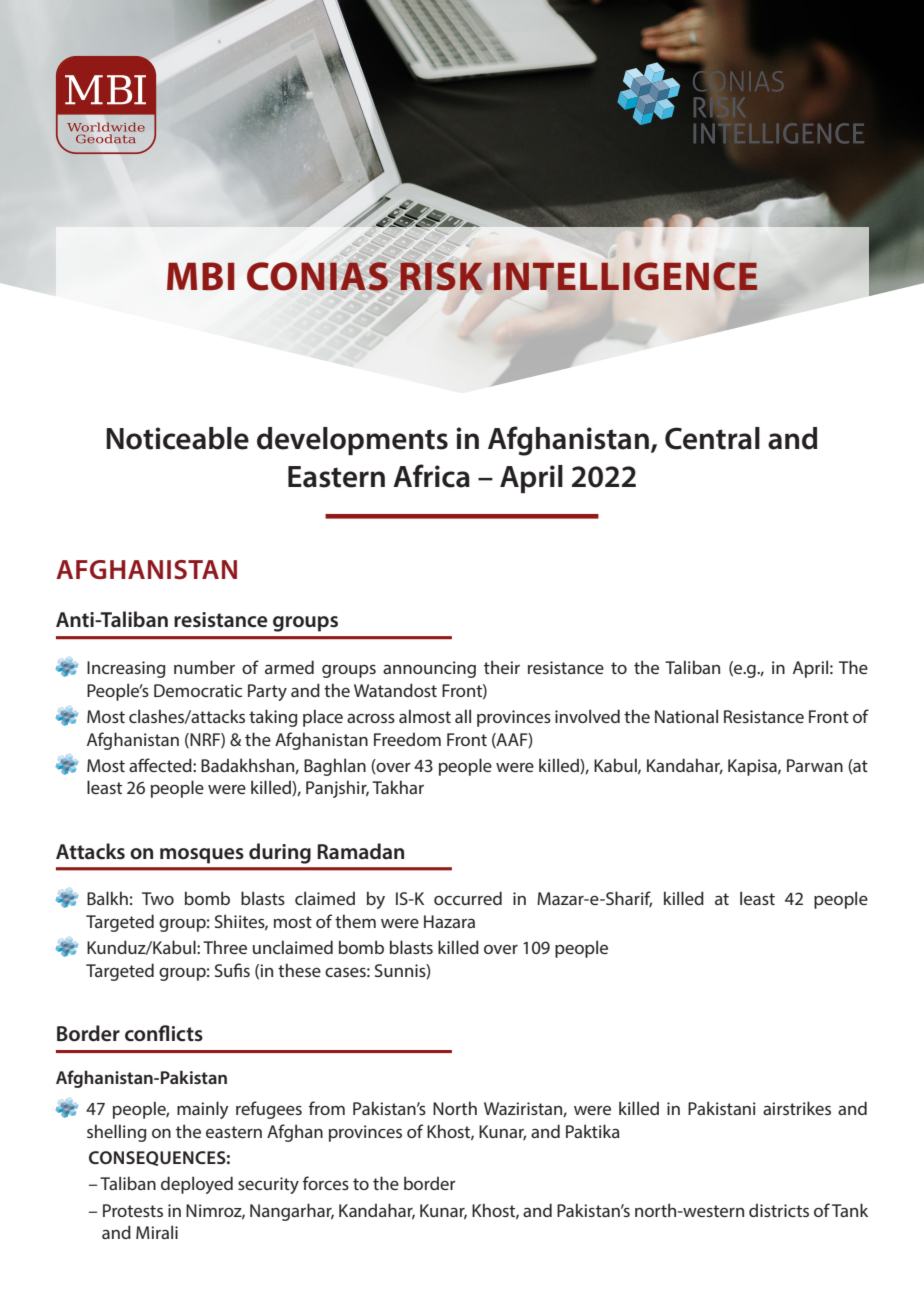 The image size is (924, 1308). What do you see at coordinates (177, 438) in the screenshot?
I see `Noticeable` at bounding box center [177, 438].
